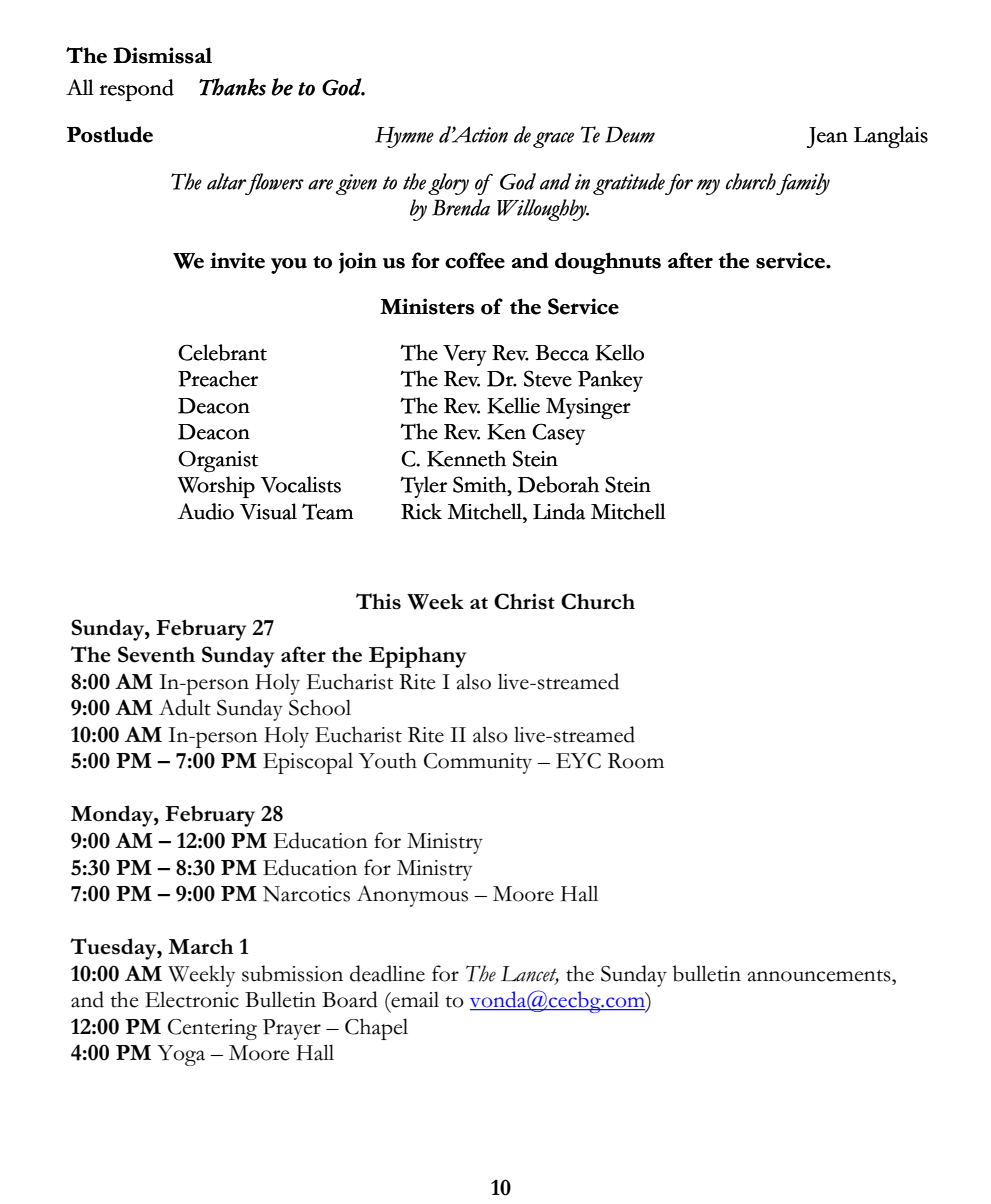 This document has width=991, height=1204. I want to click on Community, so click(478, 763).
